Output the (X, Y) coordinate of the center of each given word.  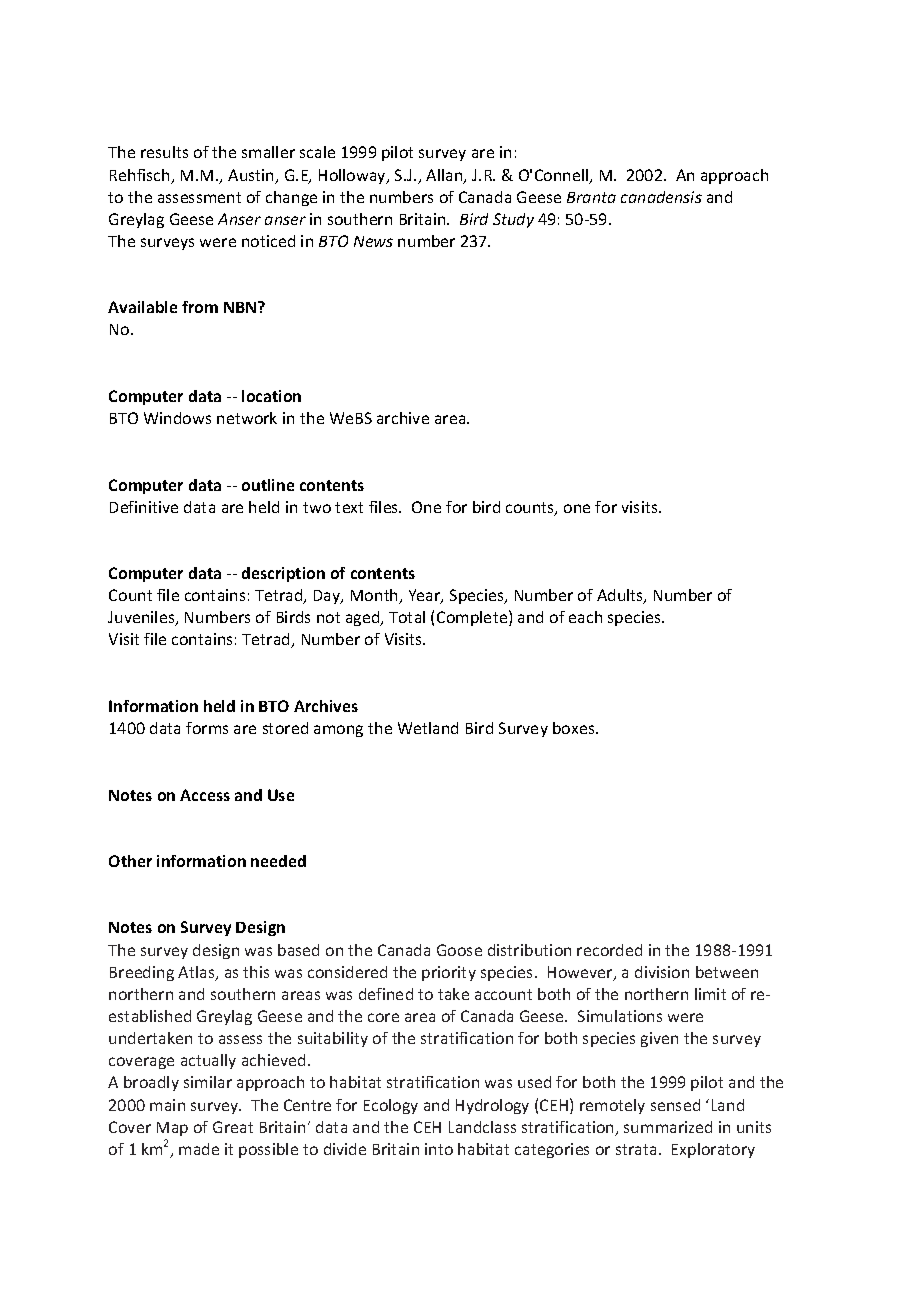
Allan (445, 176)
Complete (473, 618)
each (585, 617)
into (439, 1149)
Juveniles (142, 618)
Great (233, 1127)
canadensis (661, 197)
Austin (252, 176)
